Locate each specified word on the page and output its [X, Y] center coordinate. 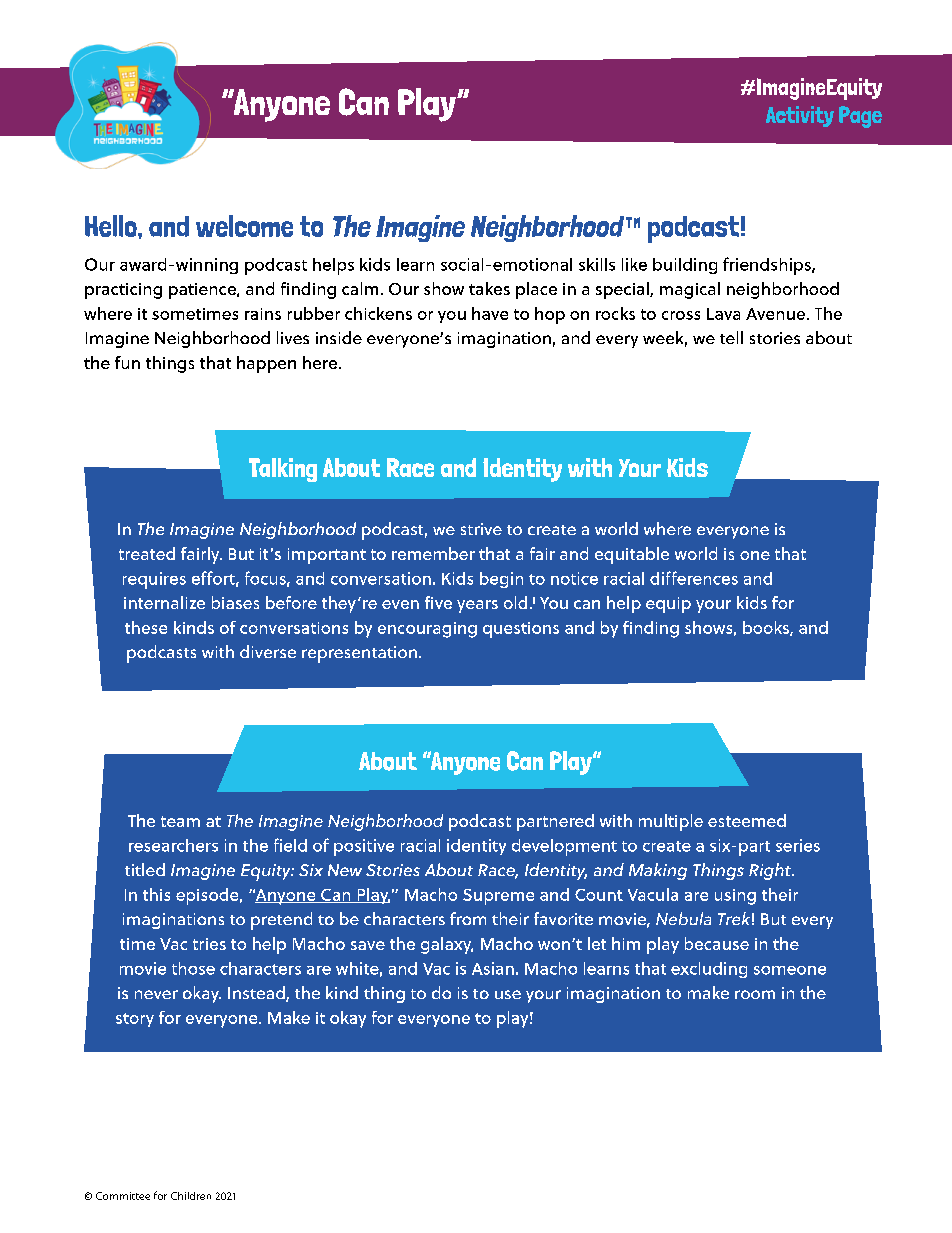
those [193, 968]
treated [147, 553]
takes [489, 288]
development [564, 847]
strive [481, 529]
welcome [244, 226]
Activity [800, 116]
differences [694, 578]
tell [731, 337]
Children [191, 1196]
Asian [493, 968]
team [180, 821]
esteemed [747, 820]
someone [790, 970]
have [490, 313]
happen [266, 364]
